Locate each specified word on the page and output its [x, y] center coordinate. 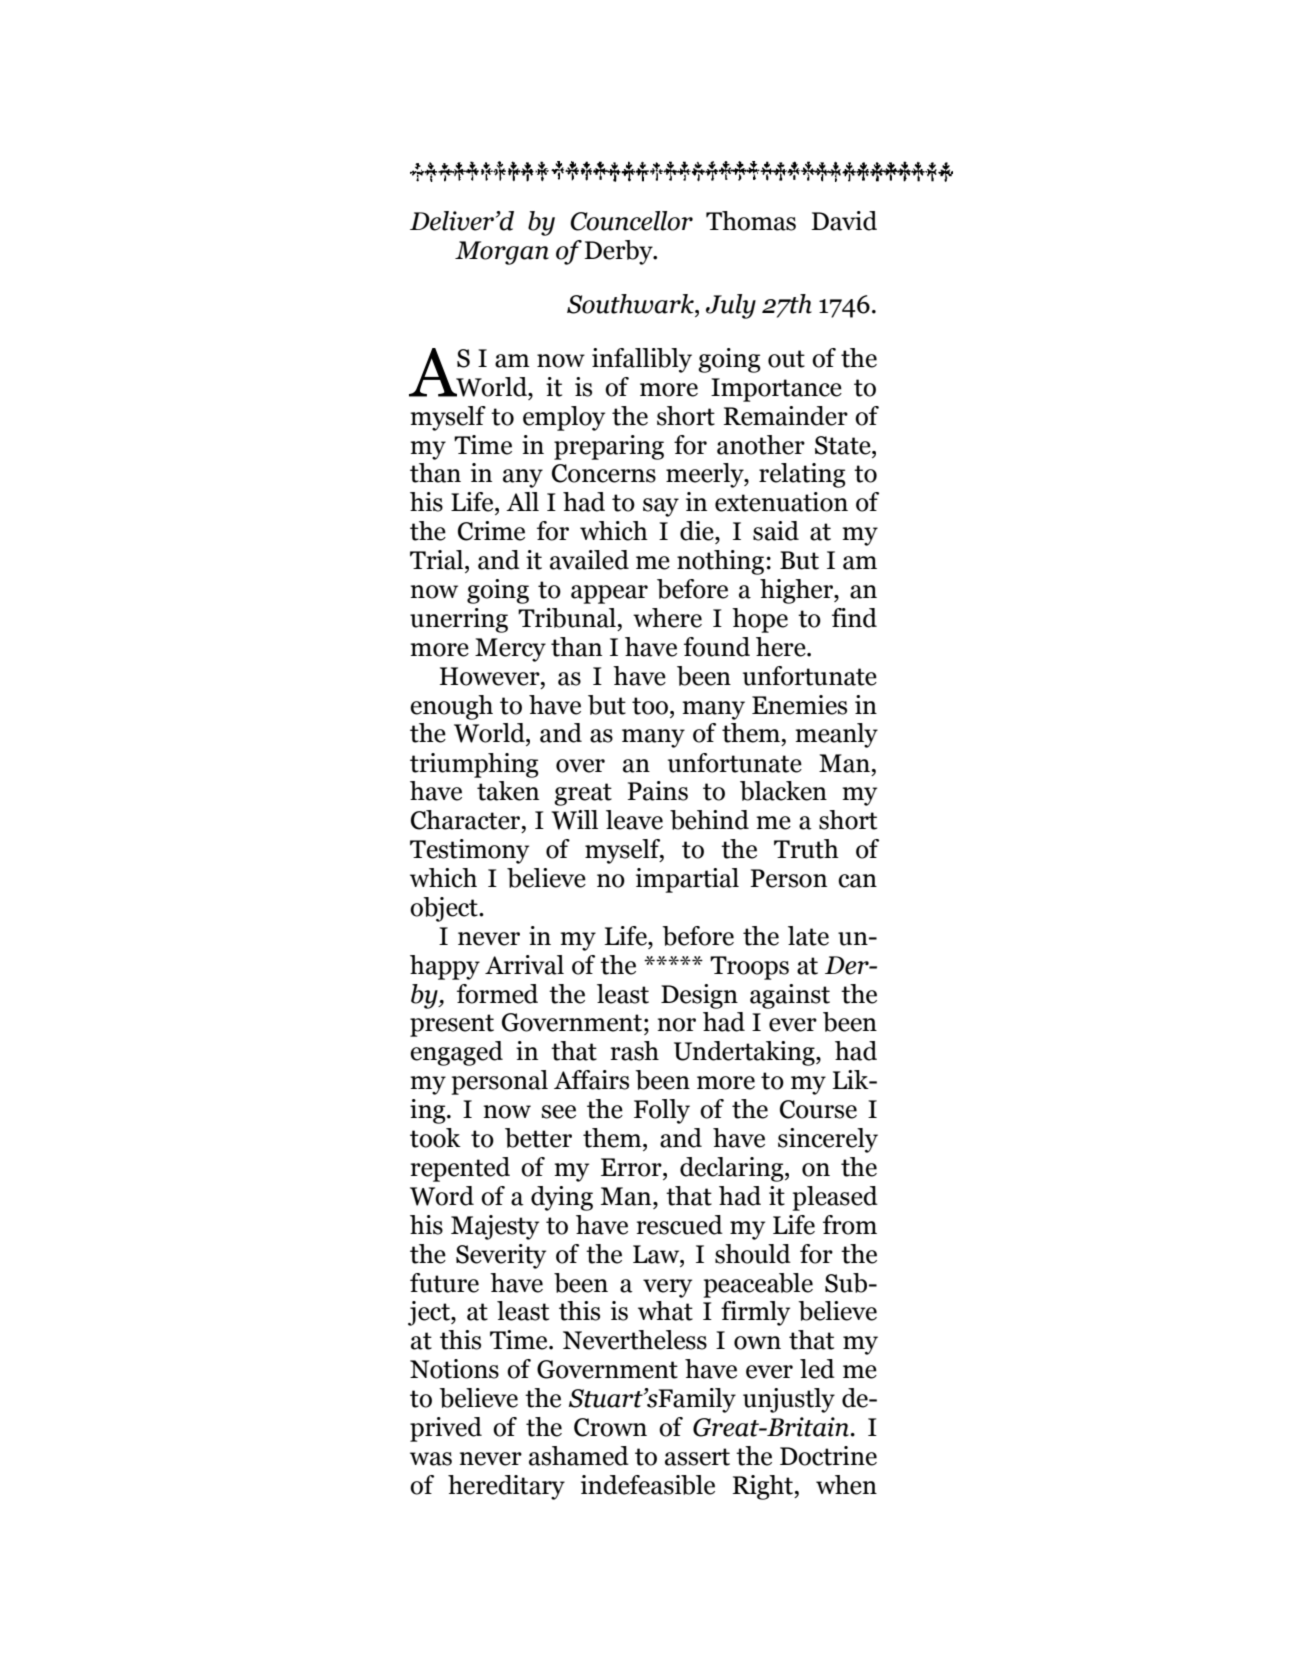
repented [460, 1169]
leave [634, 820]
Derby [619, 252]
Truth [806, 849]
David [844, 221]
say [661, 507]
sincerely [828, 1140]
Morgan [502, 253]
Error [632, 1167]
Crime [491, 531]
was [431, 1459]
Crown [610, 1427]
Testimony [469, 851]
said [776, 531]
